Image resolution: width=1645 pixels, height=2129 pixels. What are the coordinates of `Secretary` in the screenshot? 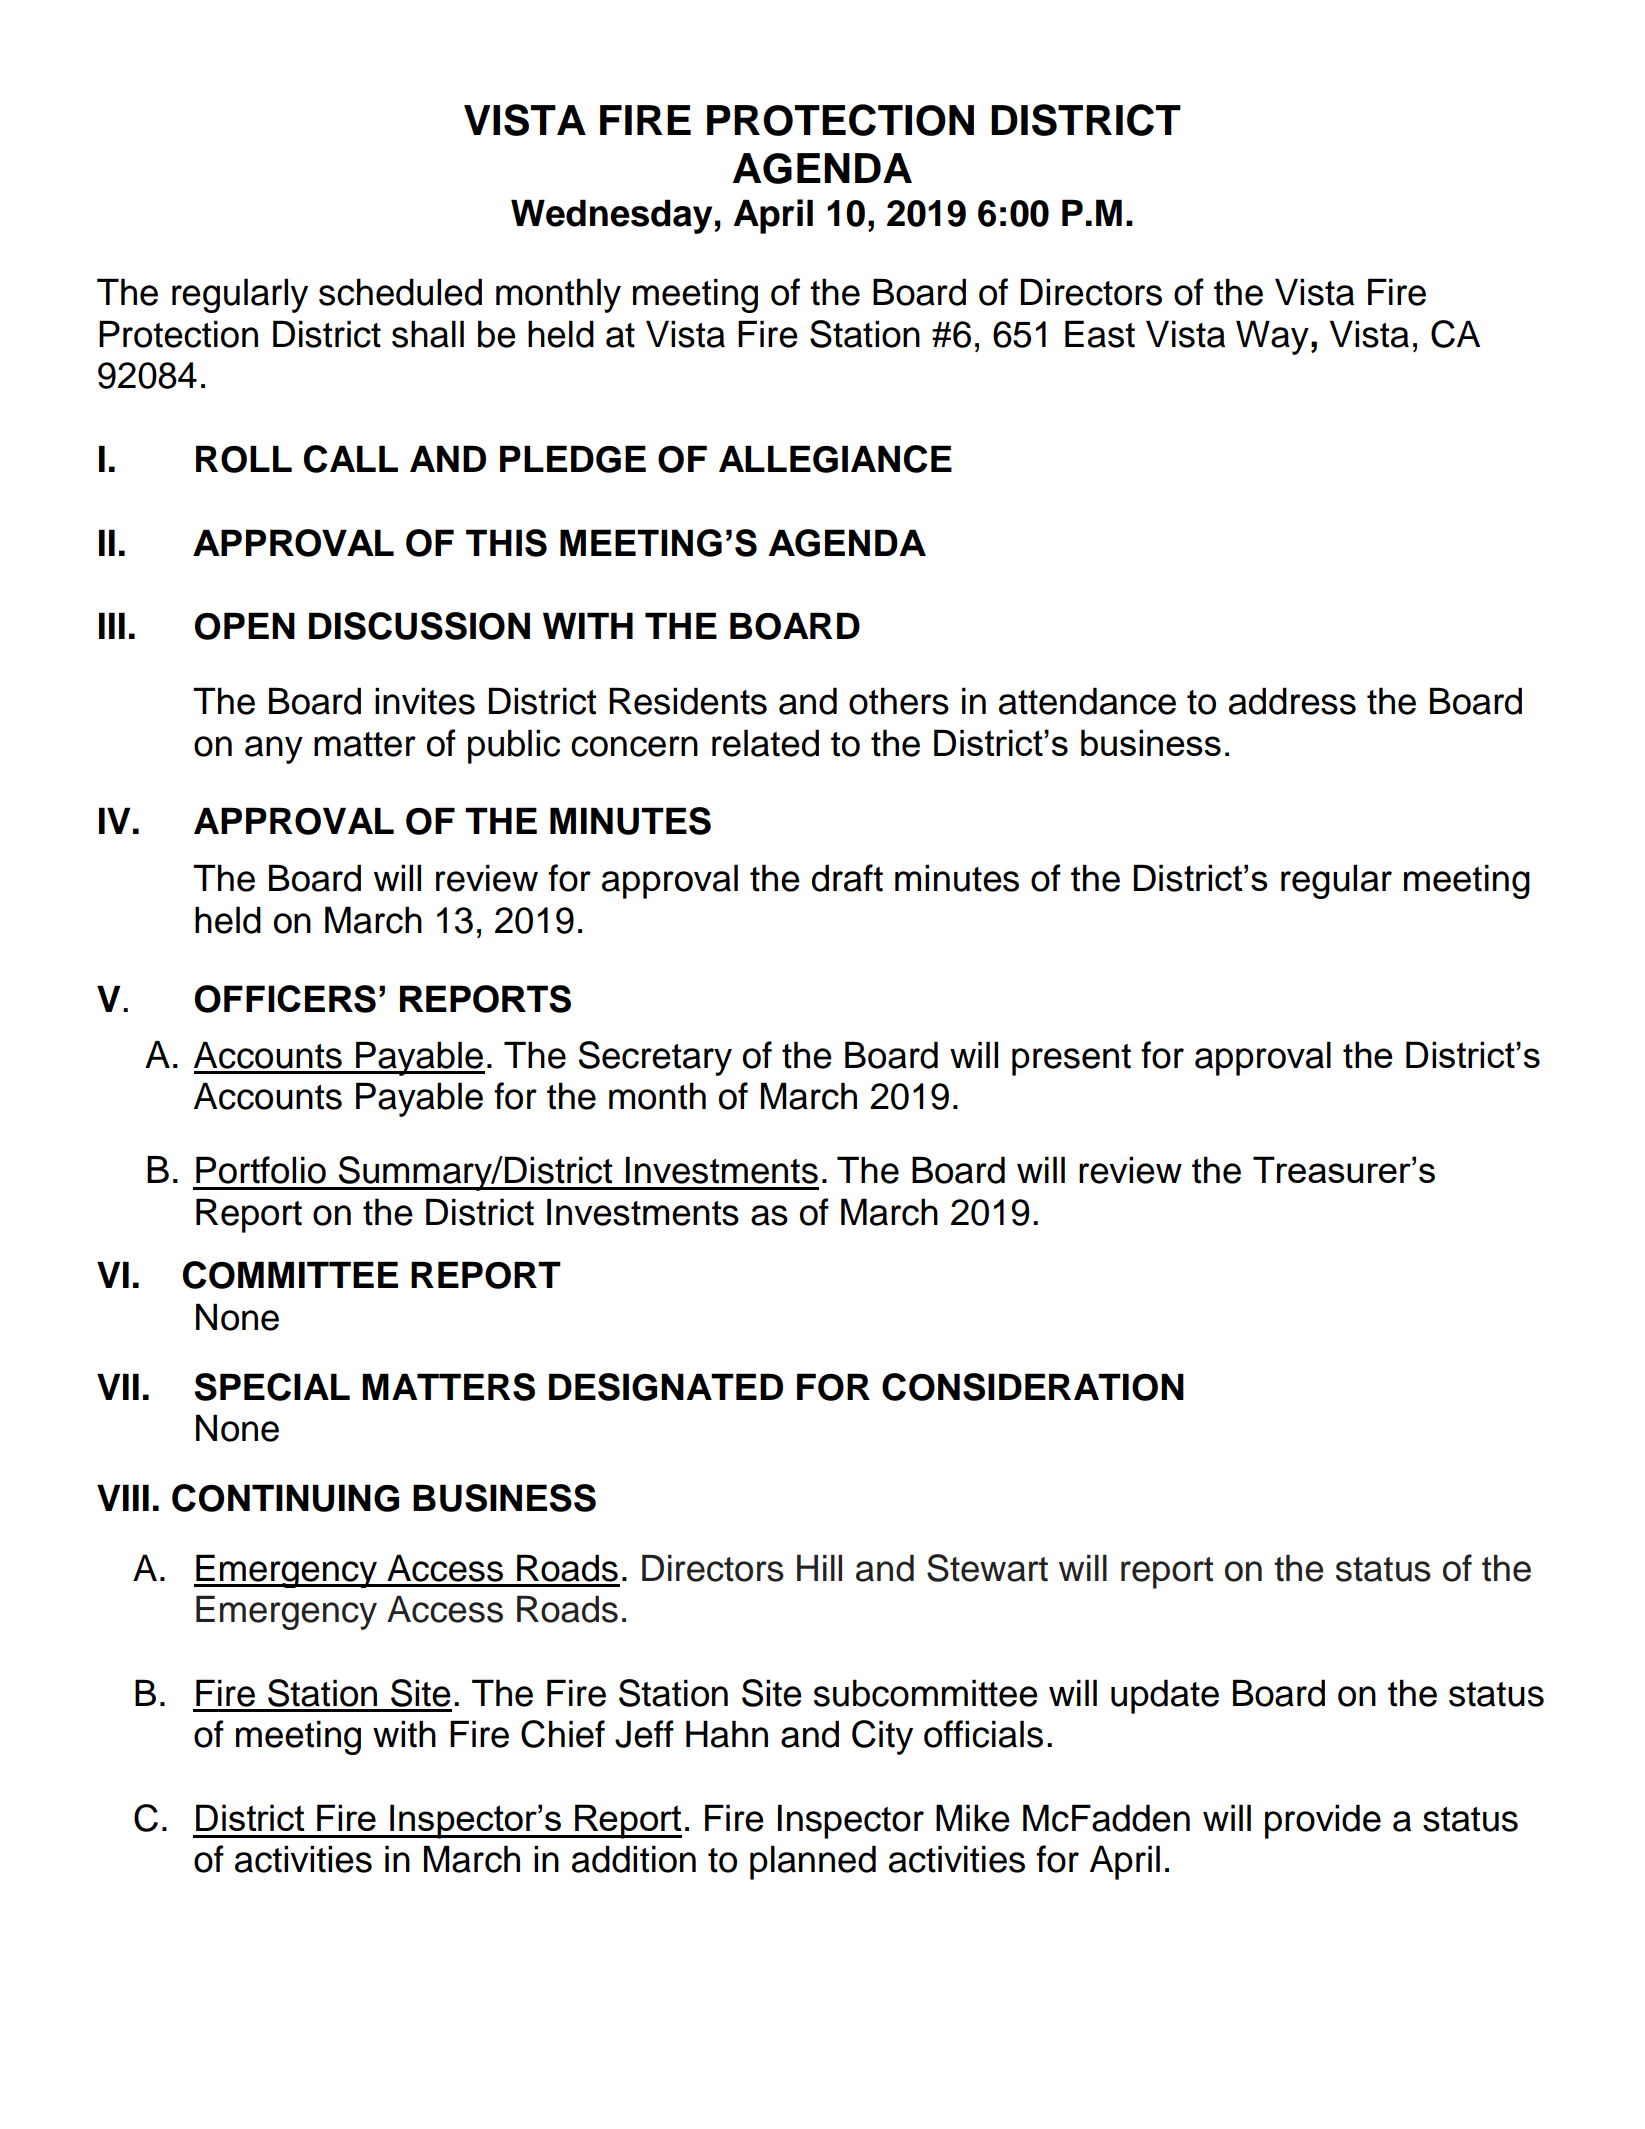 It's located at (655, 1058).
